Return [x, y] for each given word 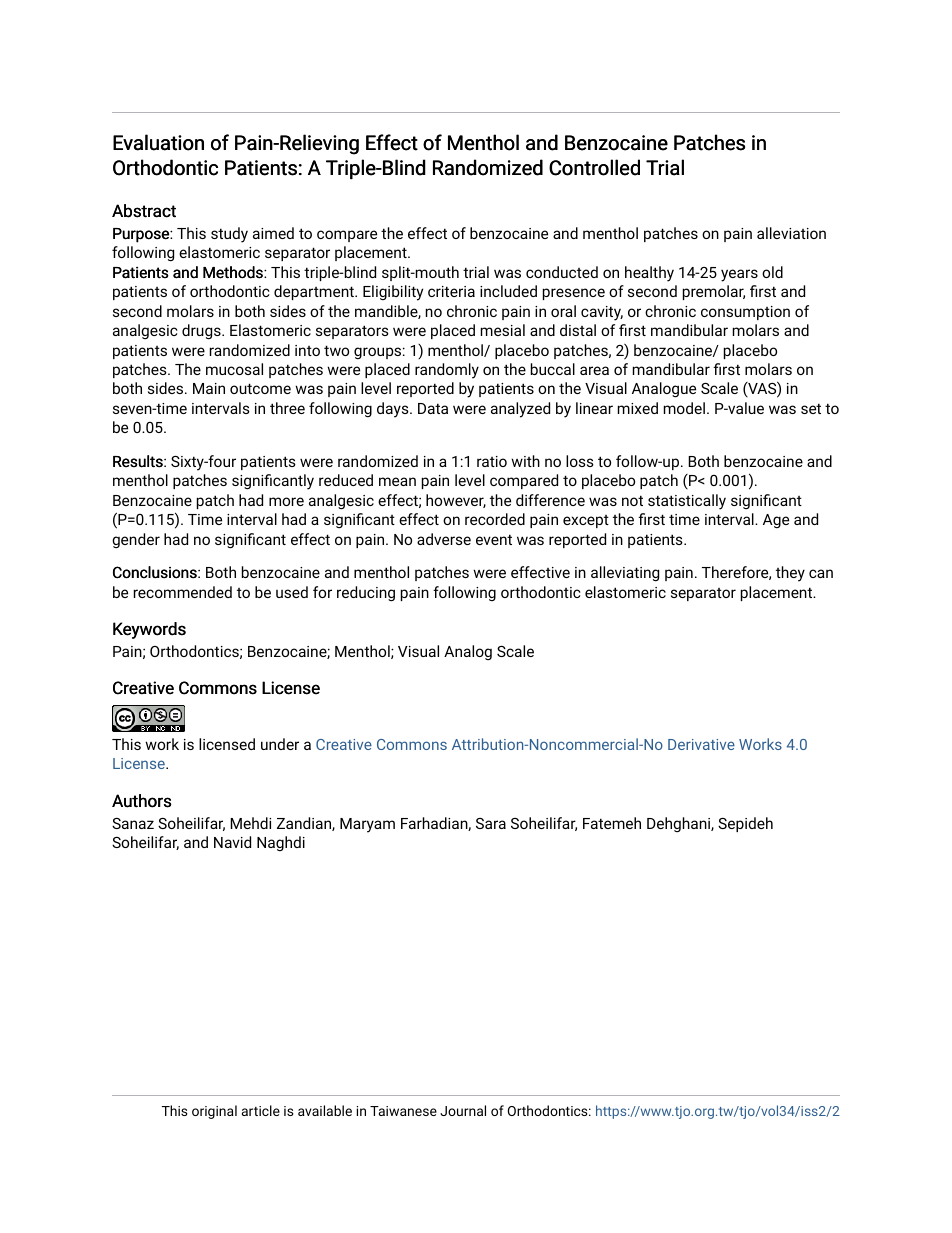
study [229, 235]
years [739, 275]
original [214, 1112]
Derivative [701, 744]
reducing [366, 594]
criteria [451, 291]
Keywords [149, 630]
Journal [463, 1110]
